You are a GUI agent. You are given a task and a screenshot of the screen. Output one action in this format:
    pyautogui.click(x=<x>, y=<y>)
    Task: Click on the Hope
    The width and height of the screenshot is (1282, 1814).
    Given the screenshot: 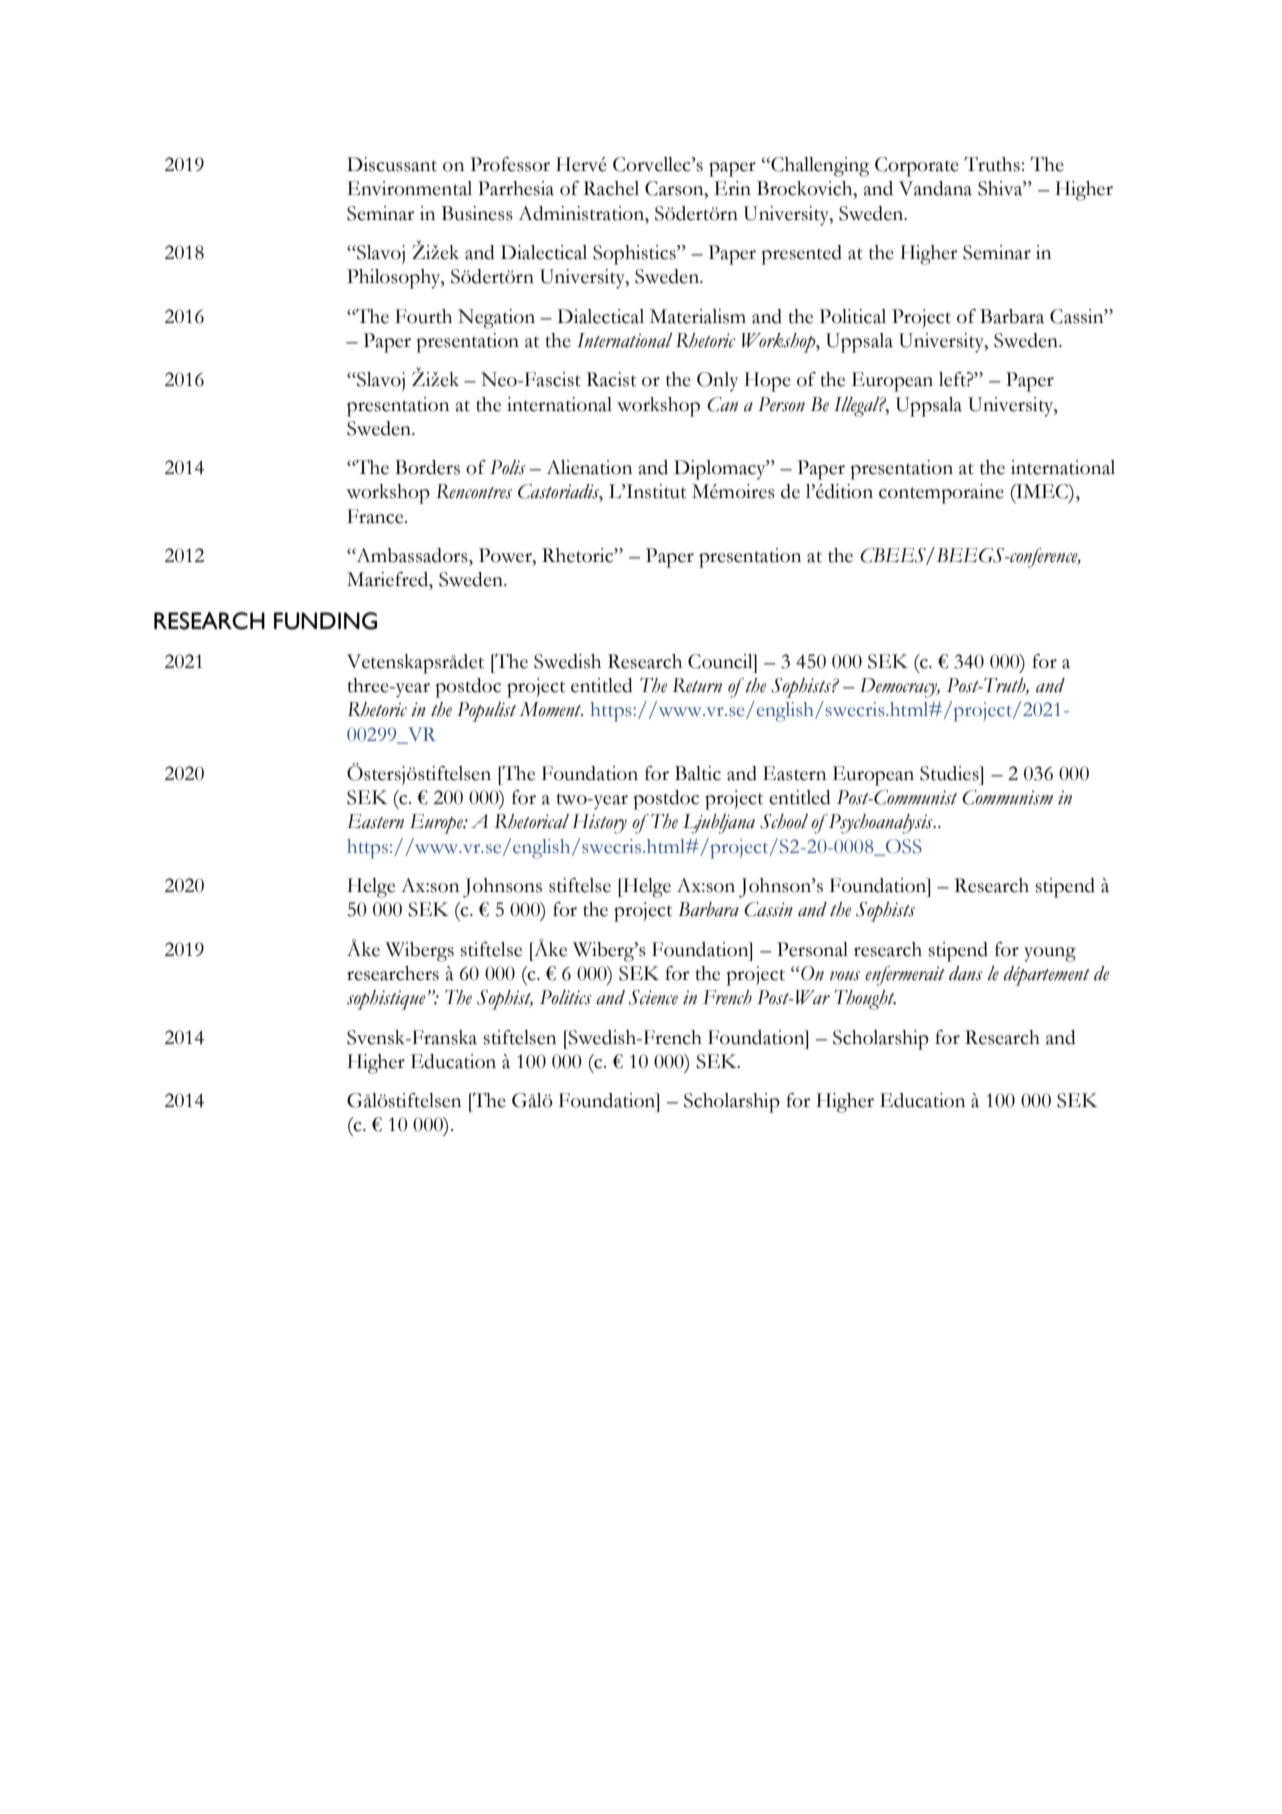 What is the action you would take?
    pyautogui.click(x=767, y=382)
